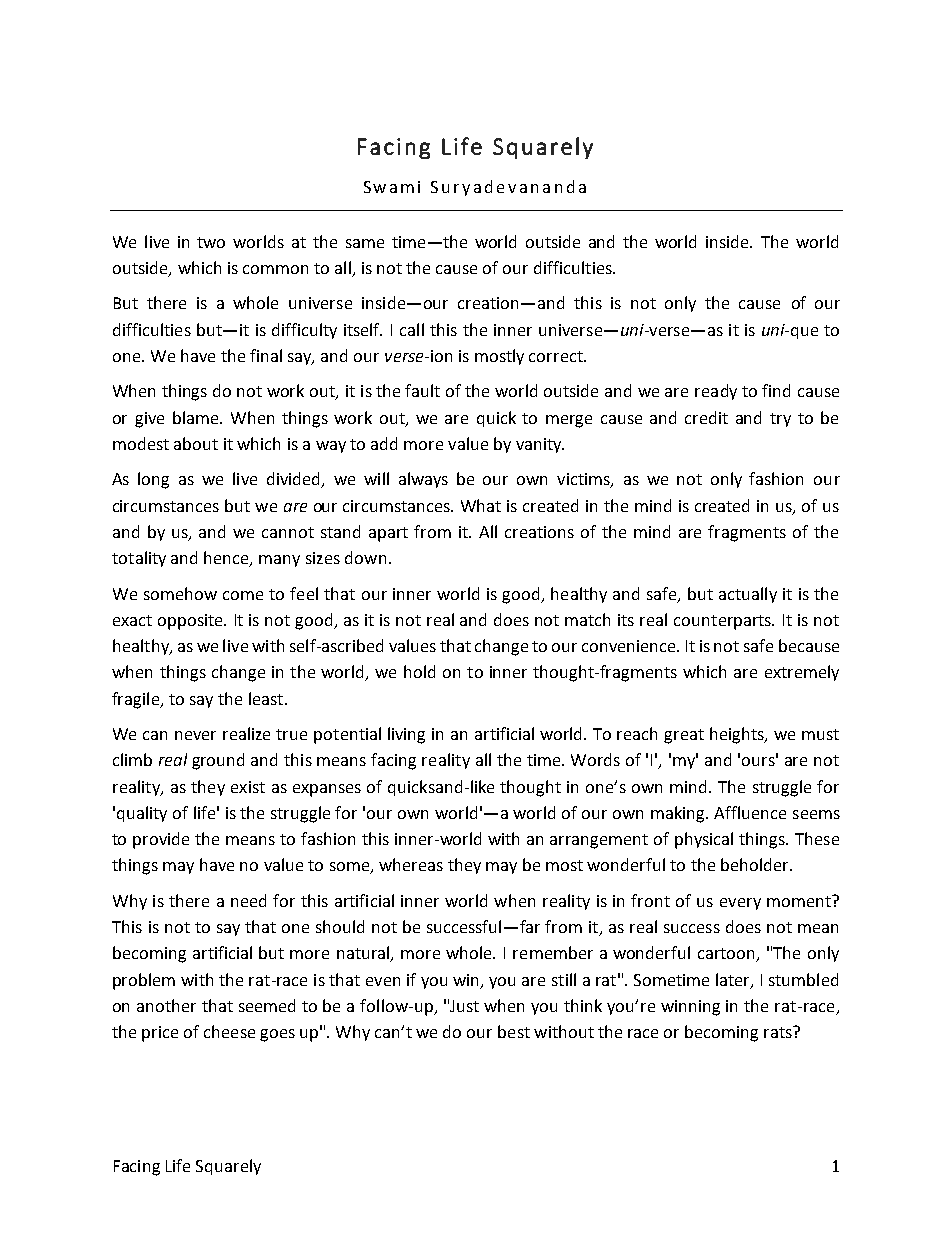 This image has width=952, height=1233. I want to click on another, so click(166, 1005).
